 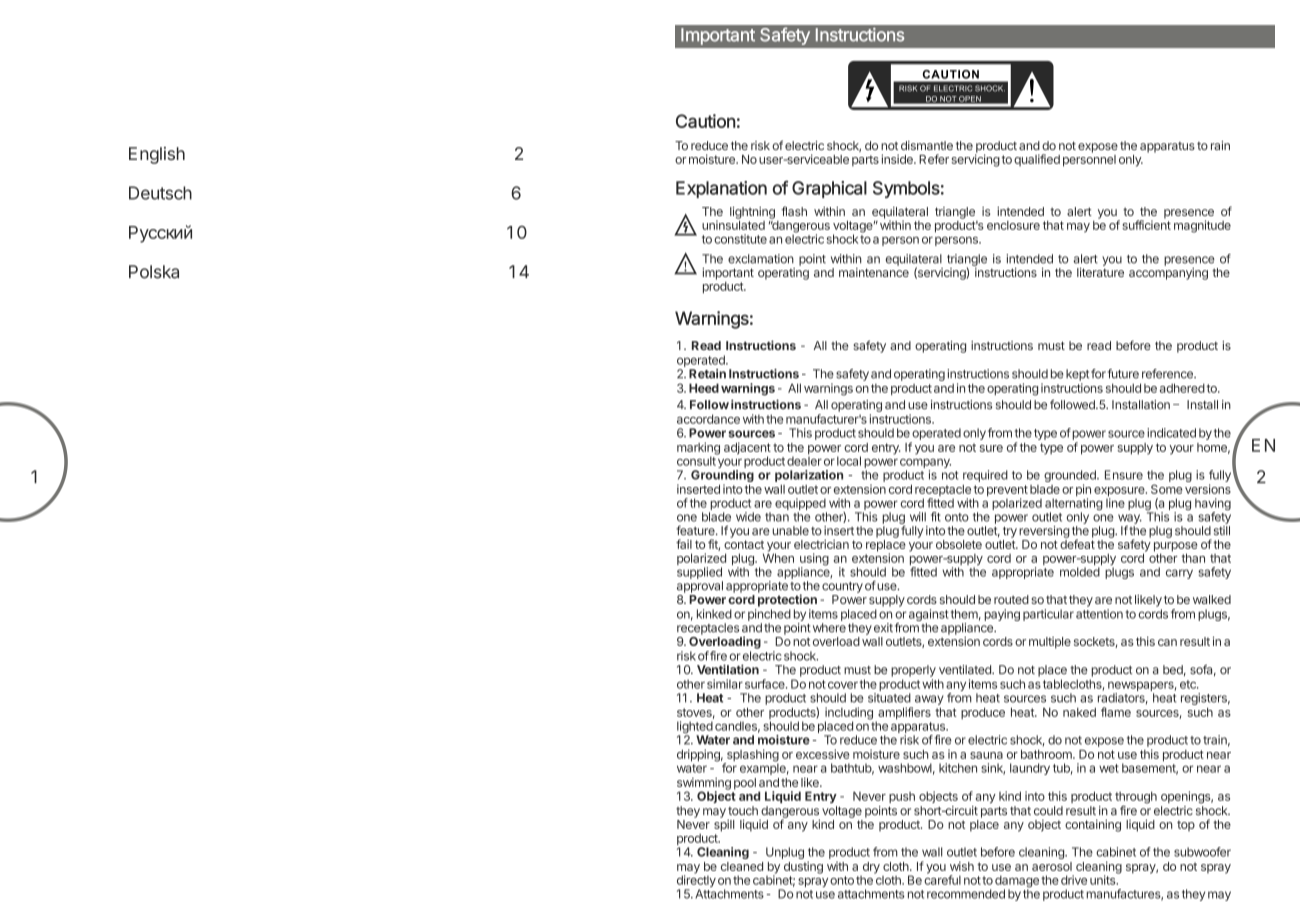 I want to click on directly, so click(x=696, y=881).
